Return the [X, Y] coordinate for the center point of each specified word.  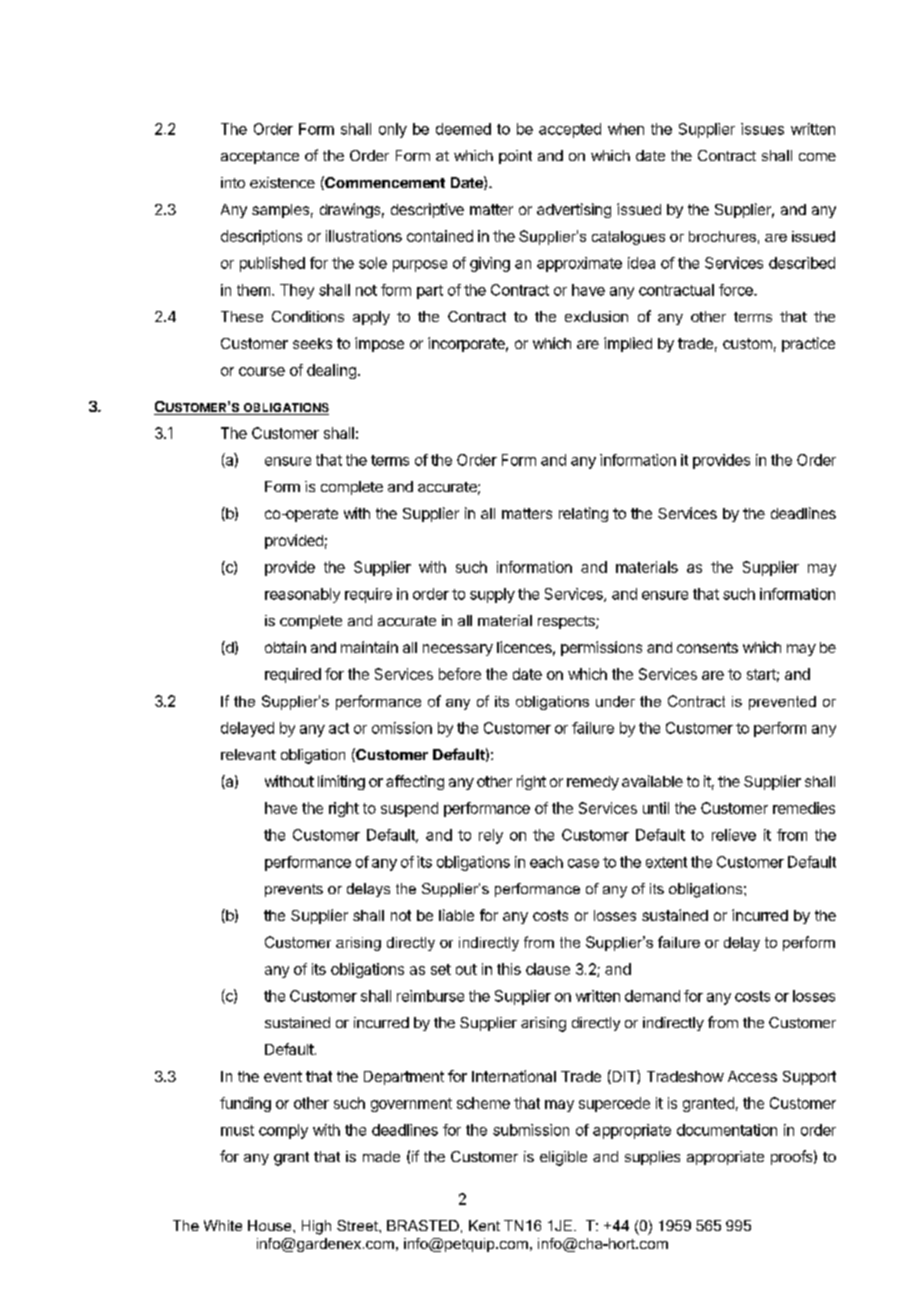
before [460, 674]
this [509, 969]
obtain [285, 647]
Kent [484, 1225]
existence [282, 182]
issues [762, 129]
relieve [734, 835]
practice [808, 344]
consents [707, 647]
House [271, 1225]
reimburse [430, 996]
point [515, 157]
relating [583, 514]
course [262, 371]
